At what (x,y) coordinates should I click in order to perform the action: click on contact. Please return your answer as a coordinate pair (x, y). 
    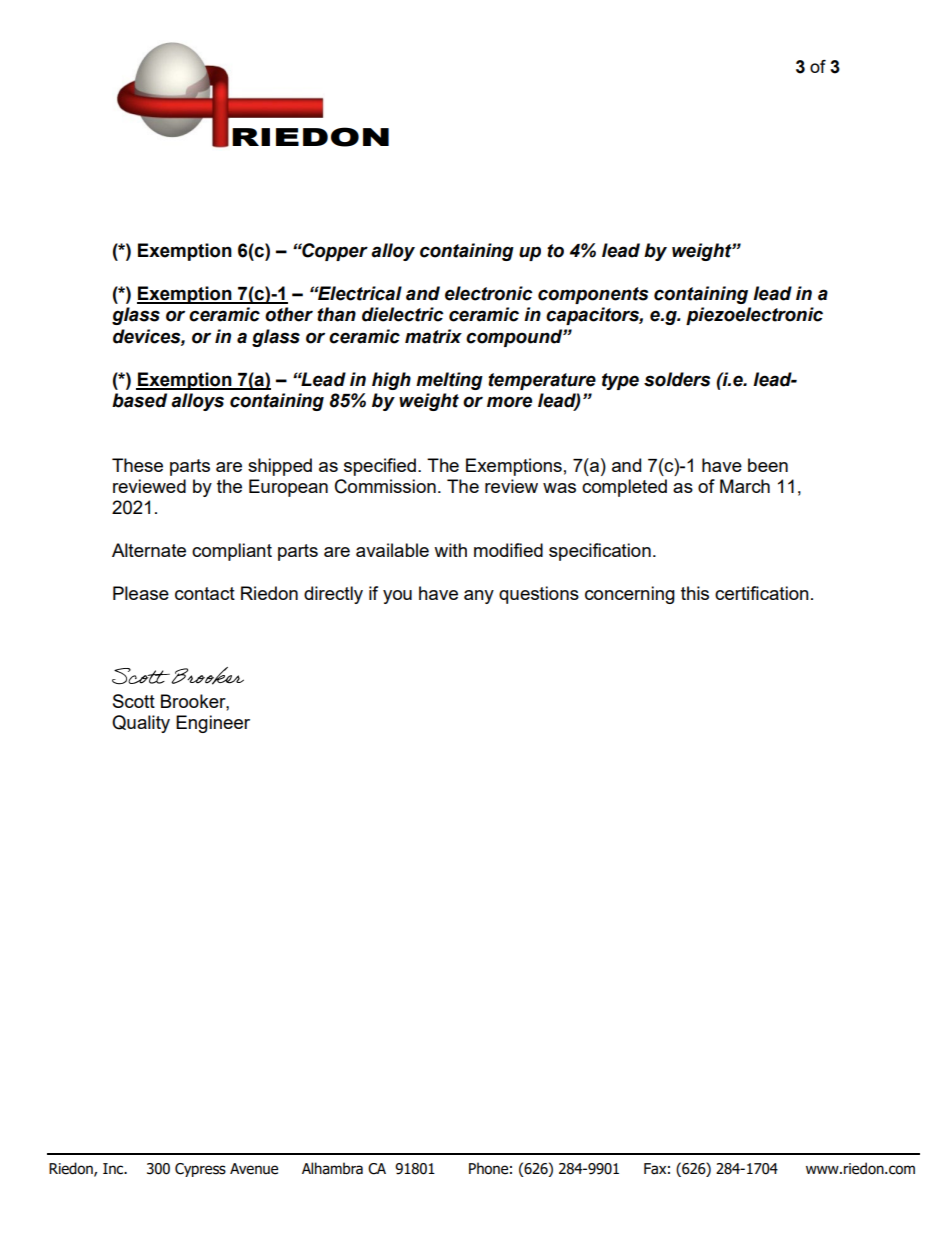
    Looking at the image, I should click on (205, 593).
